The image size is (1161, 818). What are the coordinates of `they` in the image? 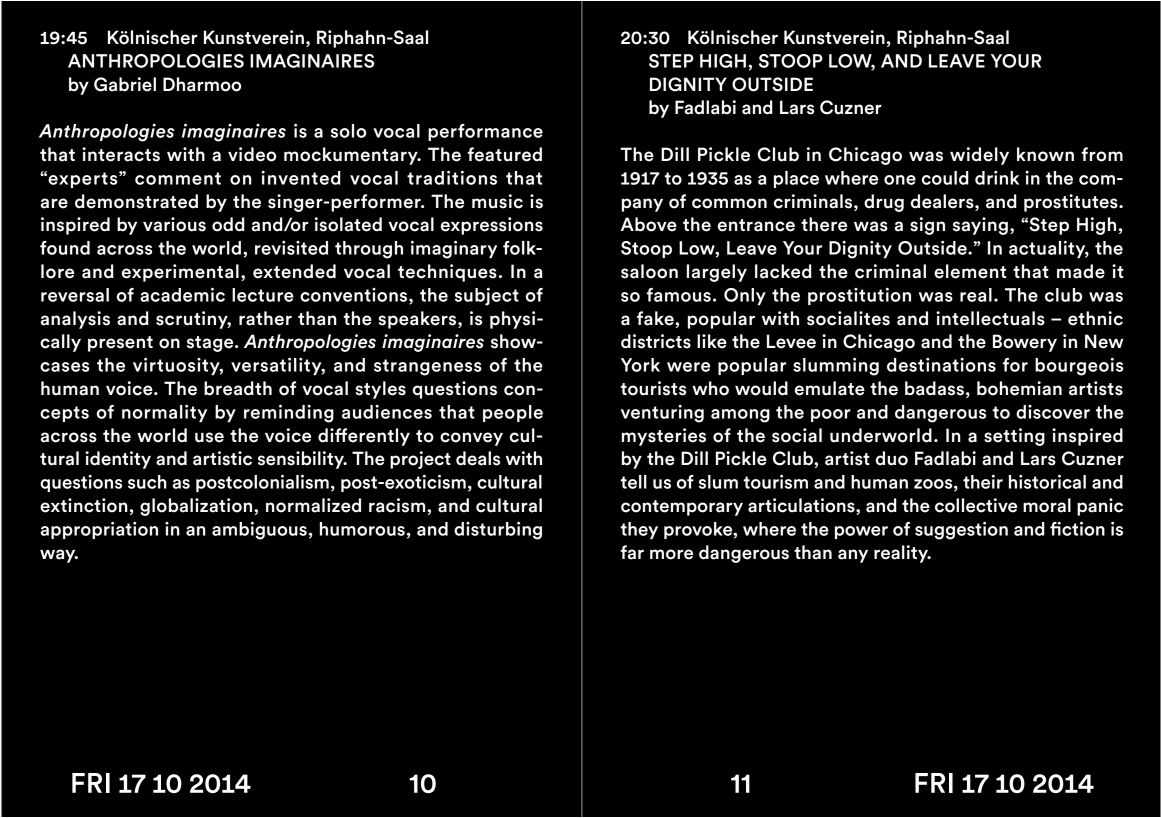 It's located at (639, 531).
